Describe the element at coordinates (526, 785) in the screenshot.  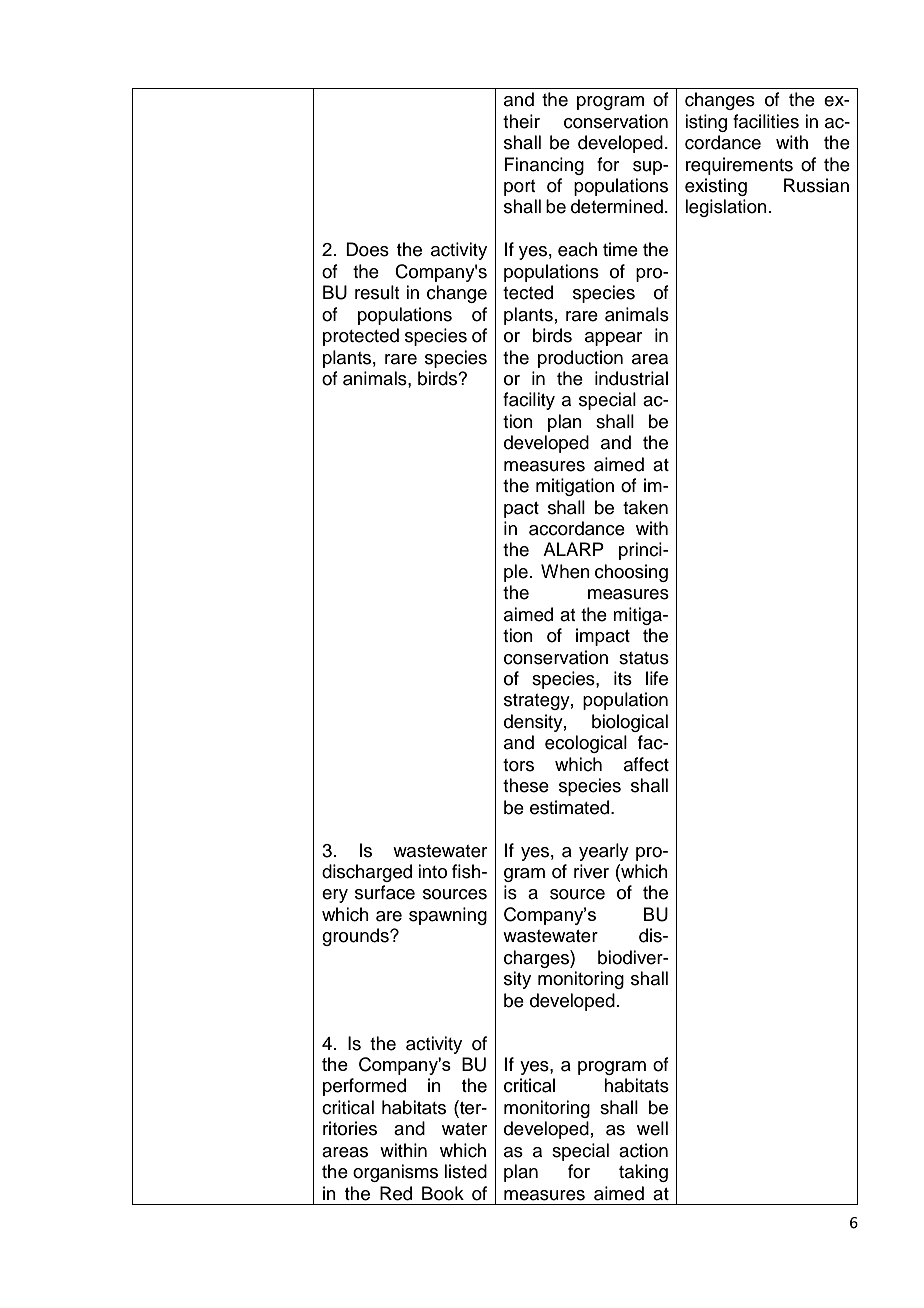
I see `these` at that location.
